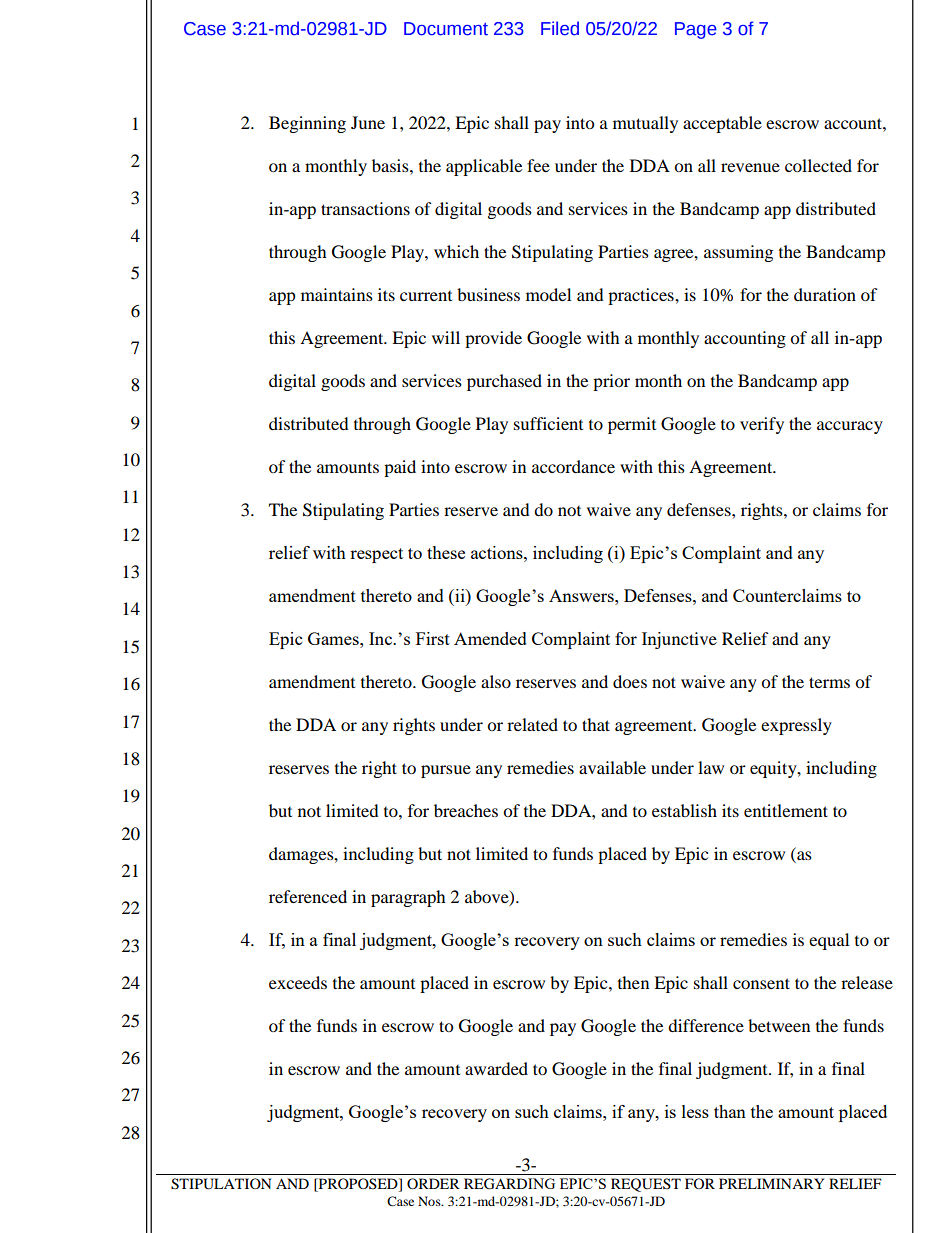  Describe the element at coordinates (829, 682) in the screenshot. I see `terms` at that location.
